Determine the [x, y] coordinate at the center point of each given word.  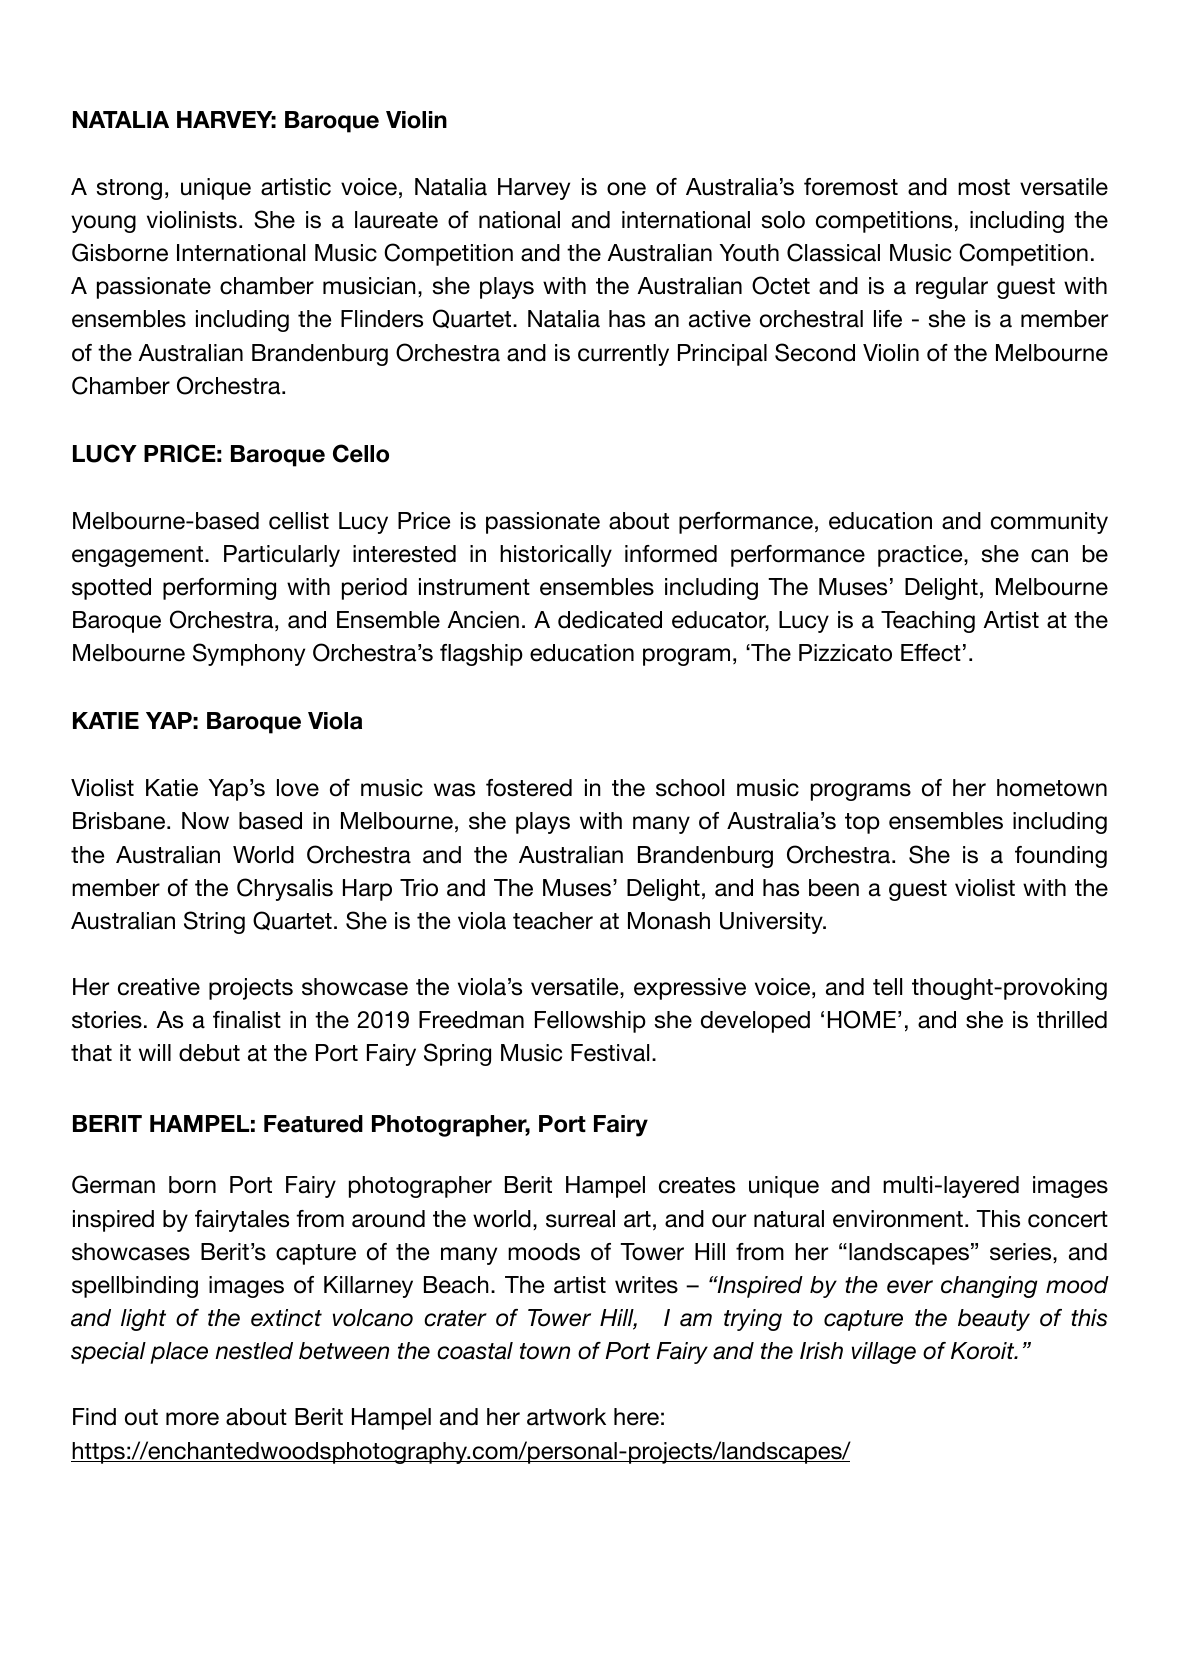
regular [952, 288]
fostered [529, 788]
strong [129, 189]
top [862, 823]
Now [205, 821]
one [626, 189]
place [179, 1353]
